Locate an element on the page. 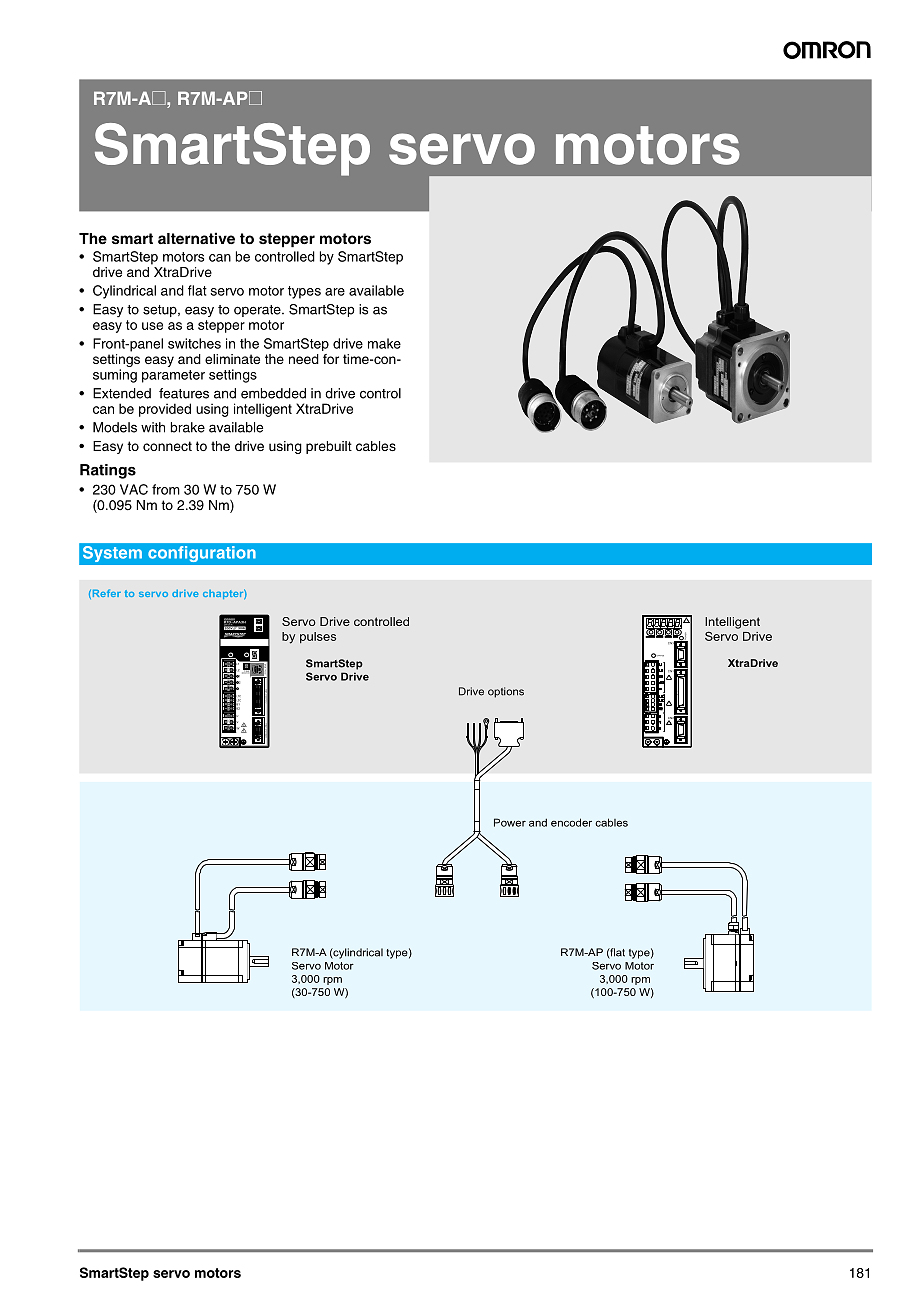  connect is located at coordinates (167, 446).
